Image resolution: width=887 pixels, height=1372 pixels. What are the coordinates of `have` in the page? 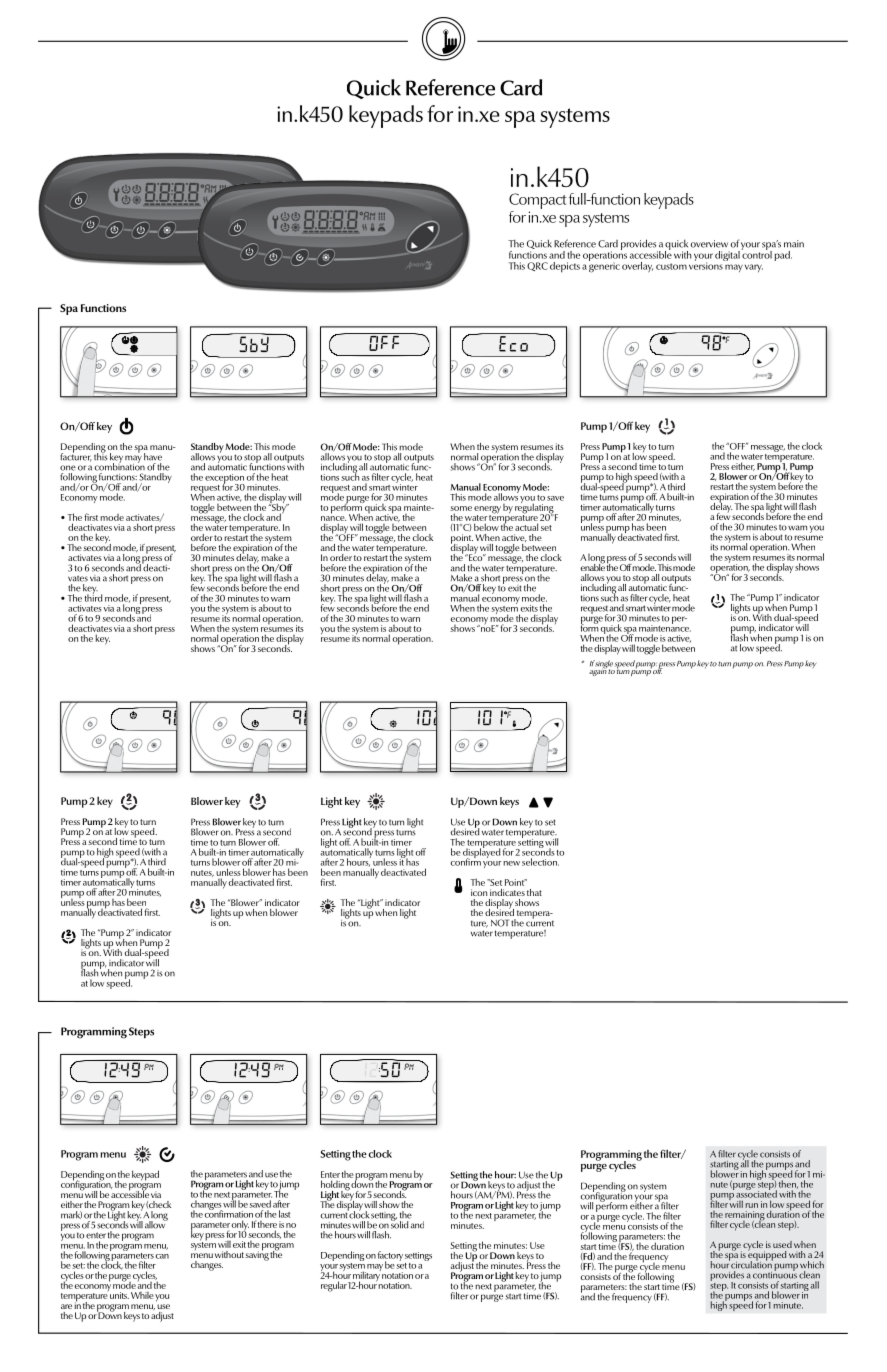 It's located at (153, 457).
